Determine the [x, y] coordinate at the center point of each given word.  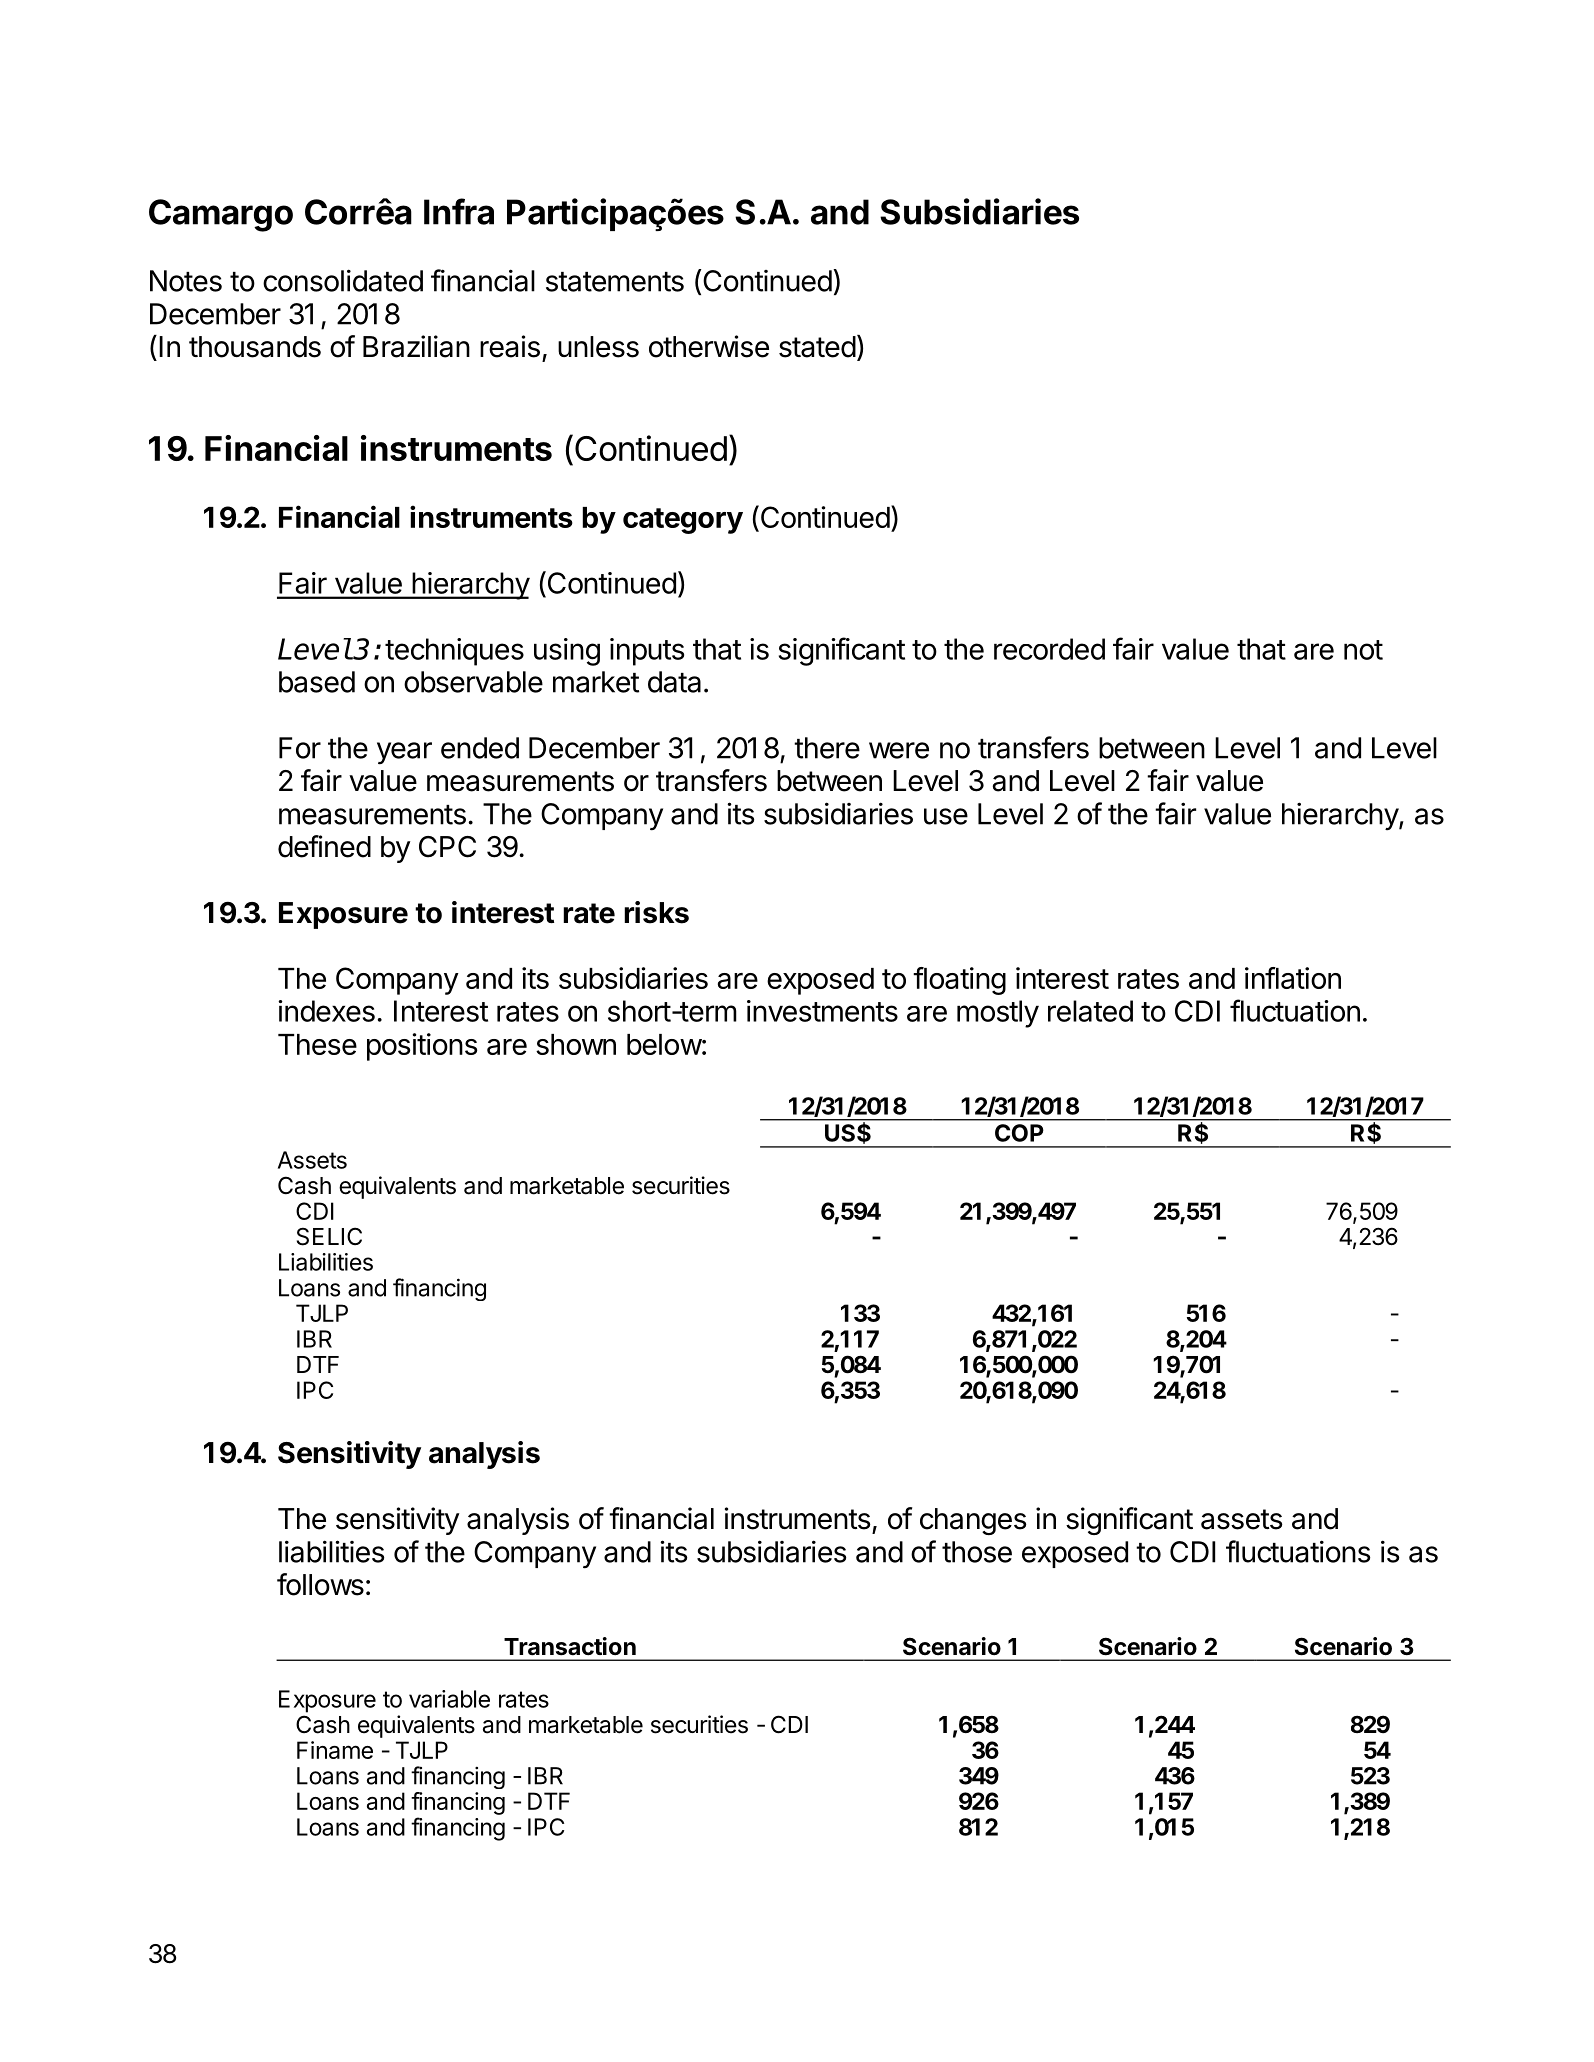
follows [320, 1584]
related [1090, 1011]
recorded [1049, 649]
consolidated [343, 280]
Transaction [570, 1646]
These [317, 1044]
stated [817, 347]
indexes [326, 1011]
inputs [647, 652]
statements [615, 282]
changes [973, 1521]
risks [656, 912]
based [317, 682]
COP [1019, 1133]
